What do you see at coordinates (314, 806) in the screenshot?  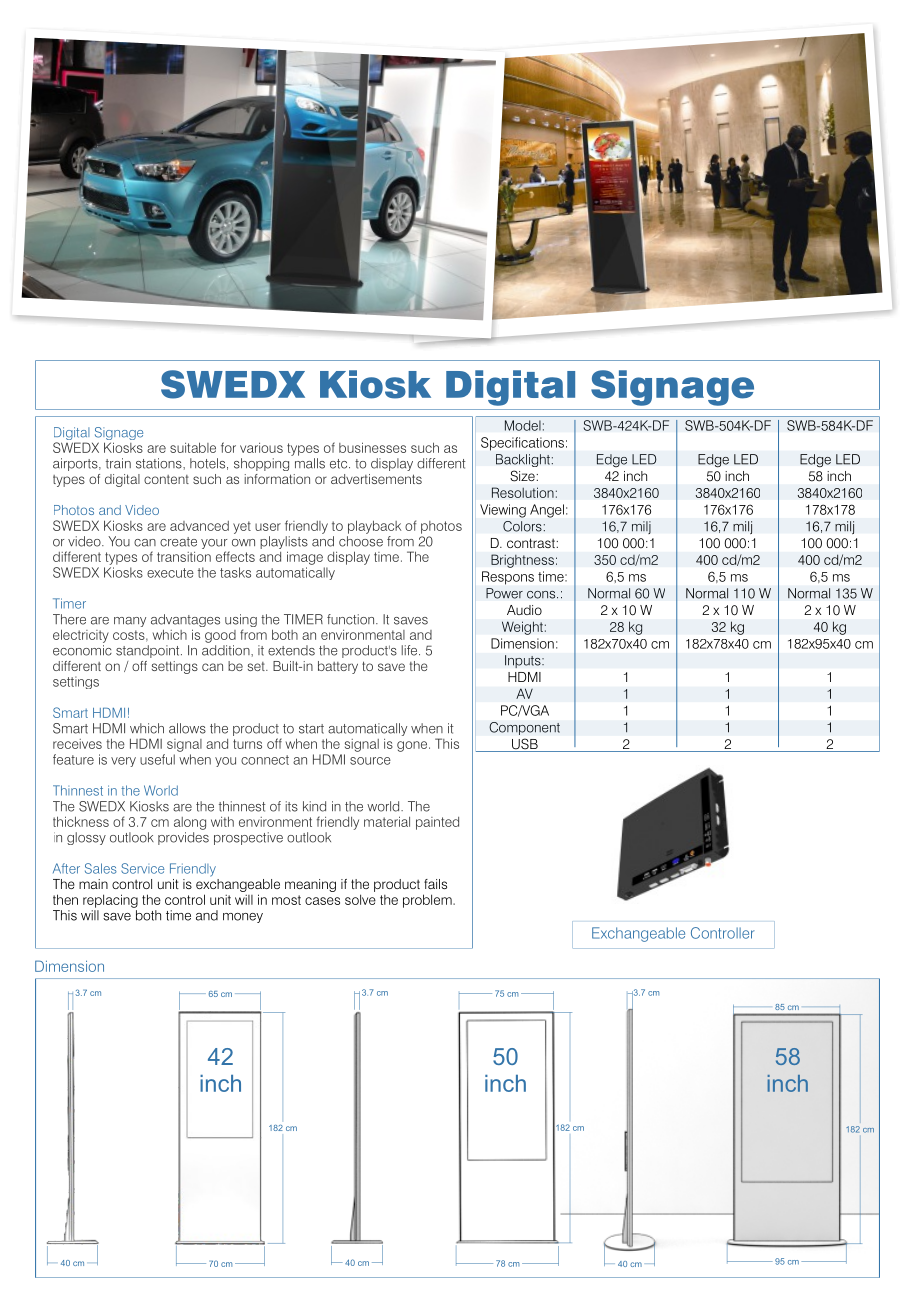 I see `kind` at bounding box center [314, 806].
